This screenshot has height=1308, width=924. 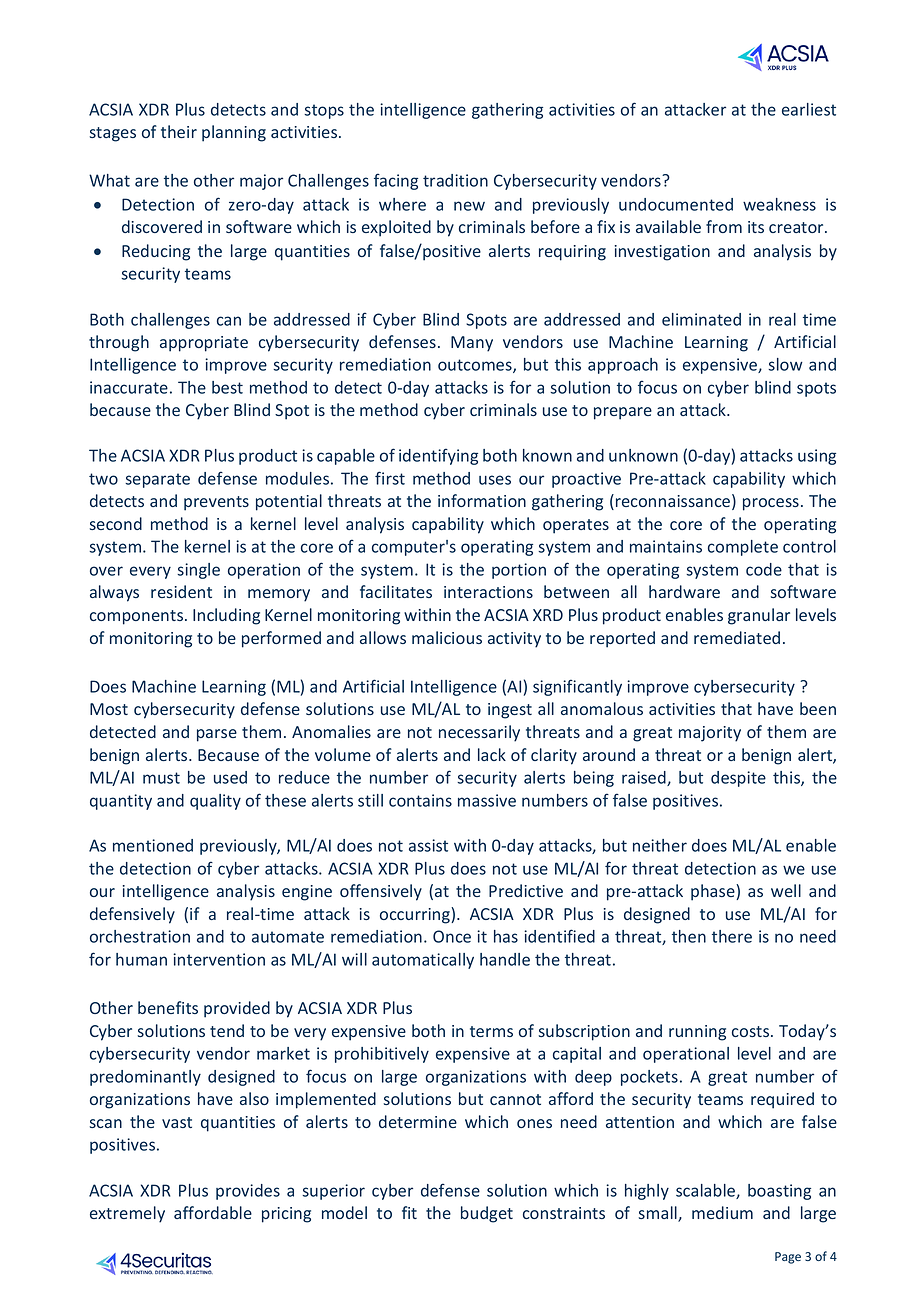 What do you see at coordinates (179, 131) in the screenshot?
I see `their` at bounding box center [179, 131].
